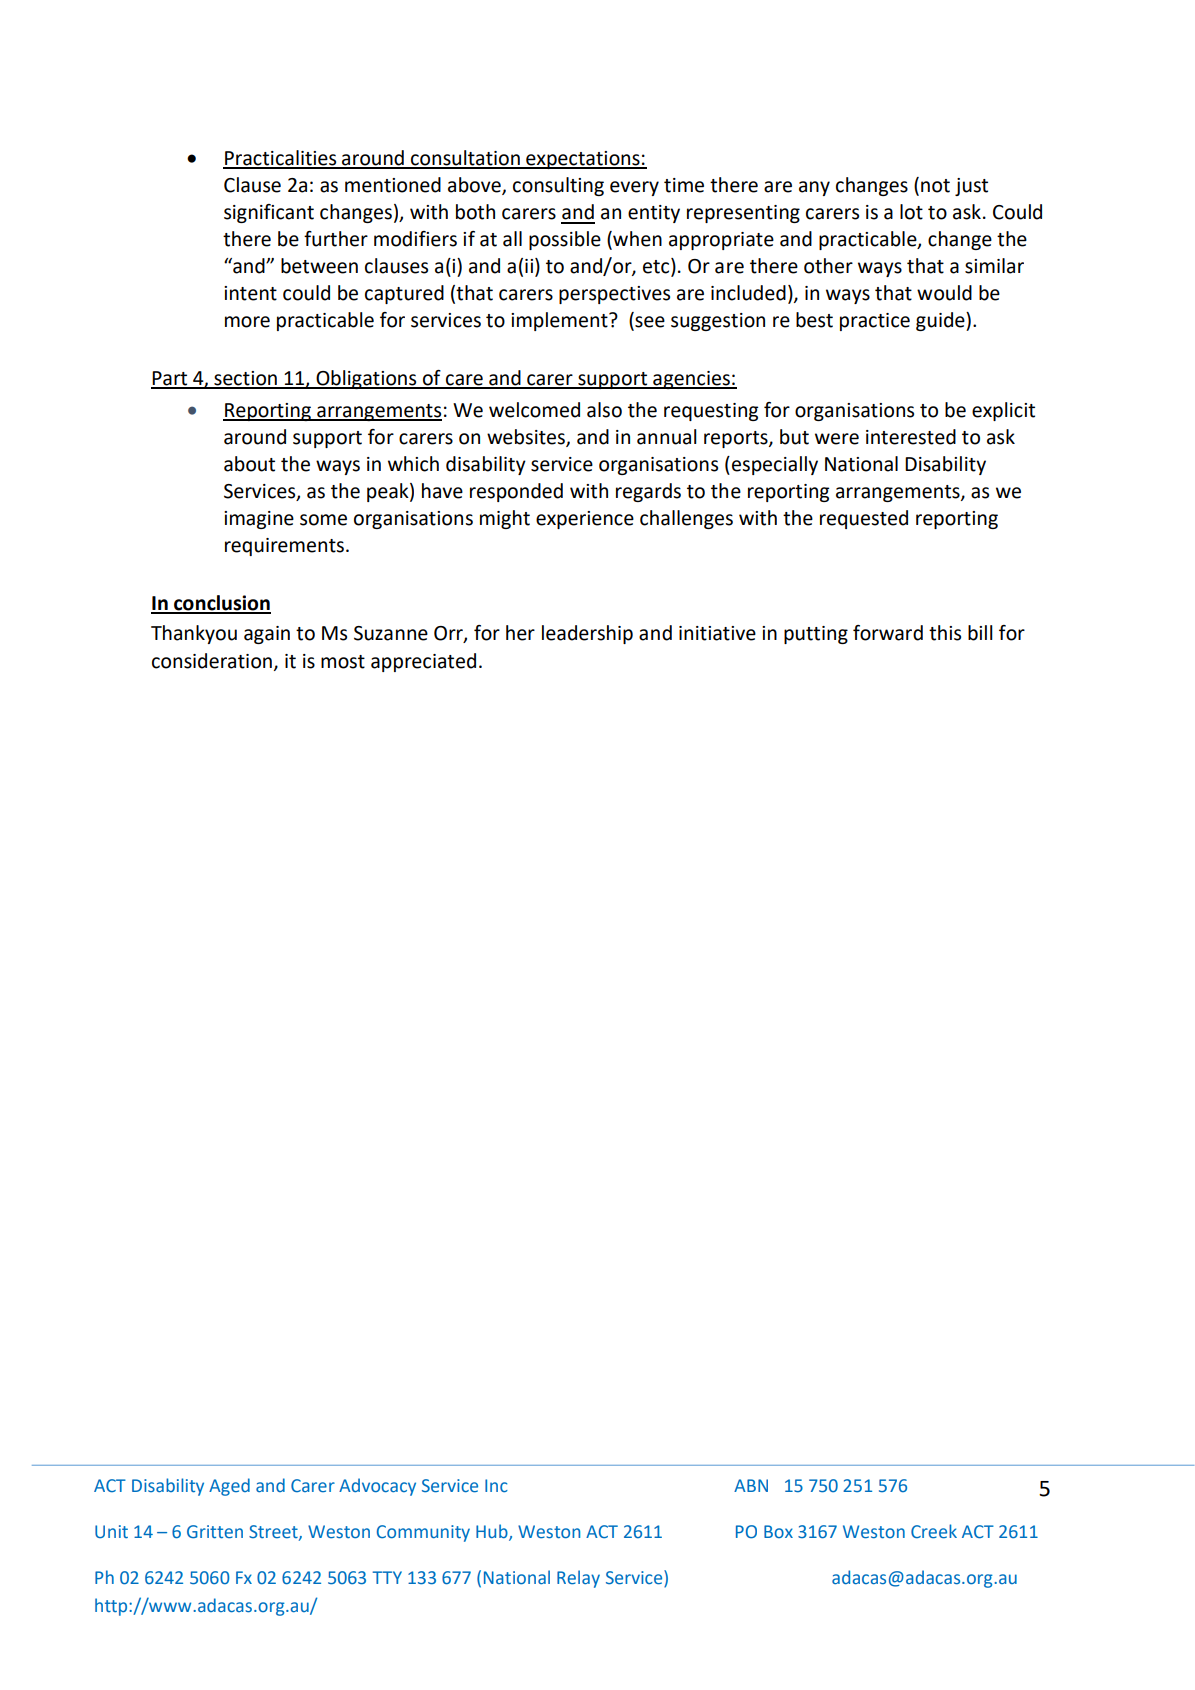  I want to click on Creek, so click(934, 1531).
